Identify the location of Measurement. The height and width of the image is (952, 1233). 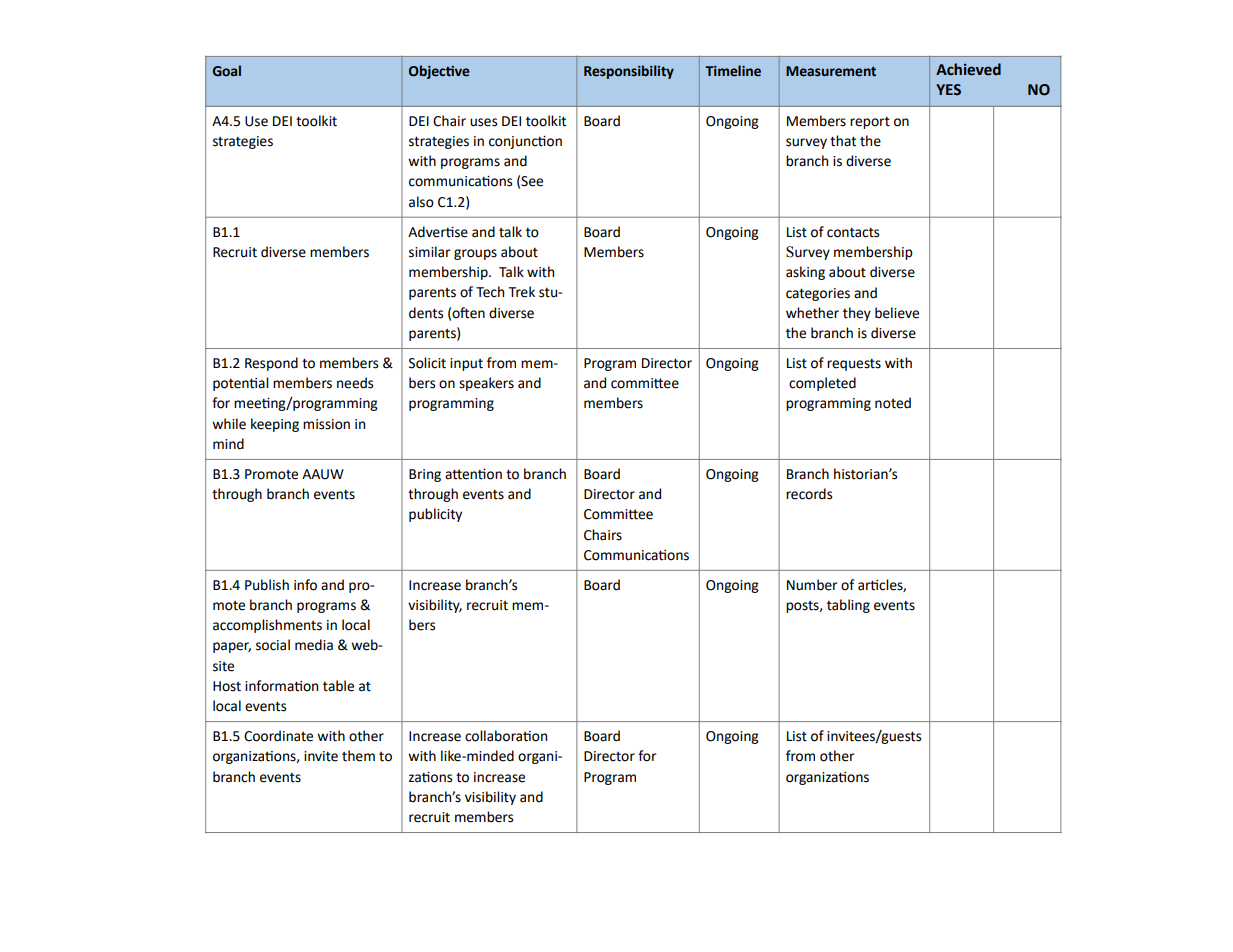
(831, 71).
